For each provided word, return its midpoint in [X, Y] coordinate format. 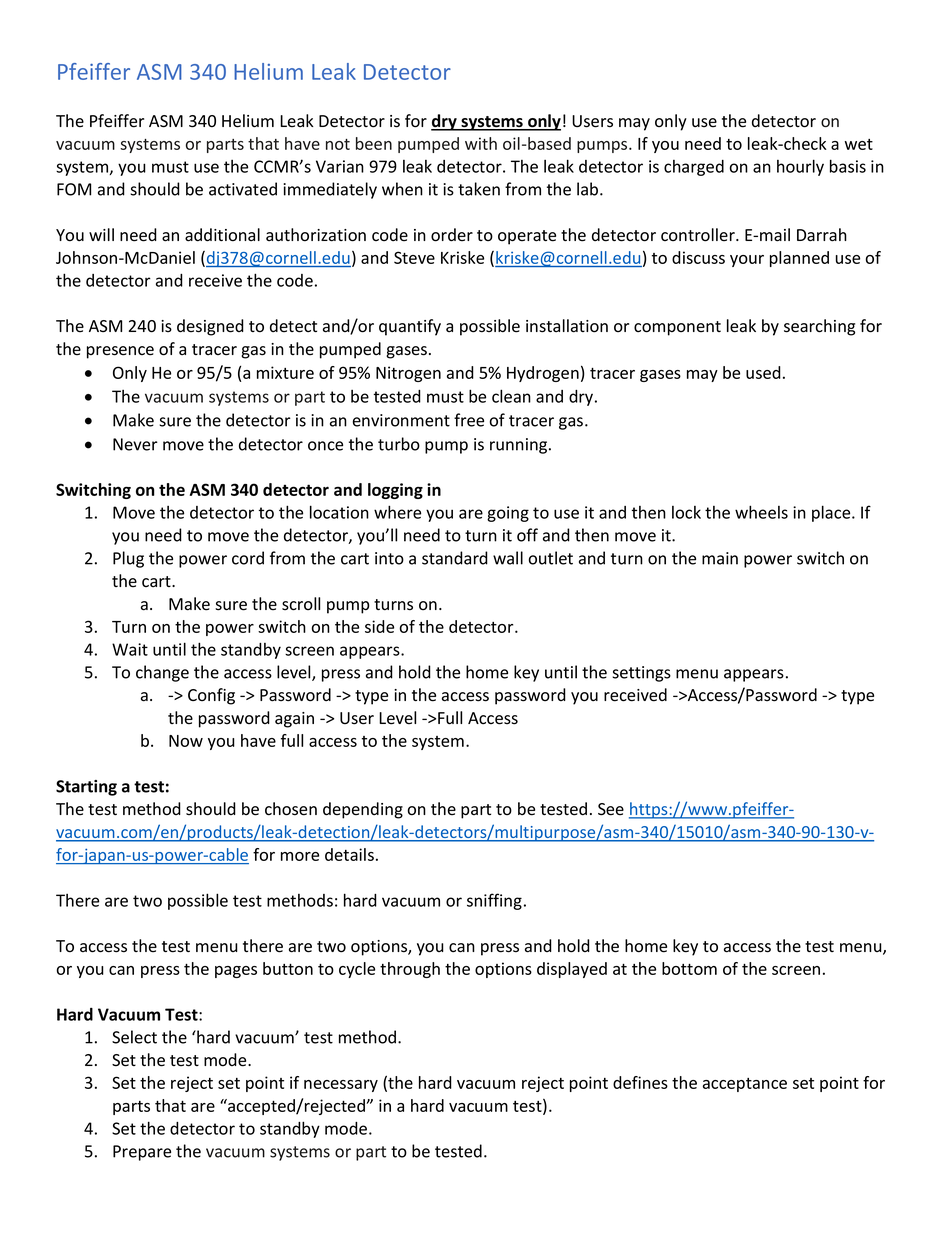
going [508, 514]
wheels [761, 512]
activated [243, 189]
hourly [800, 167]
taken [479, 189]
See [611, 809]
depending [363, 810]
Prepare [142, 1153]
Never [135, 444]
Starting [86, 788]
